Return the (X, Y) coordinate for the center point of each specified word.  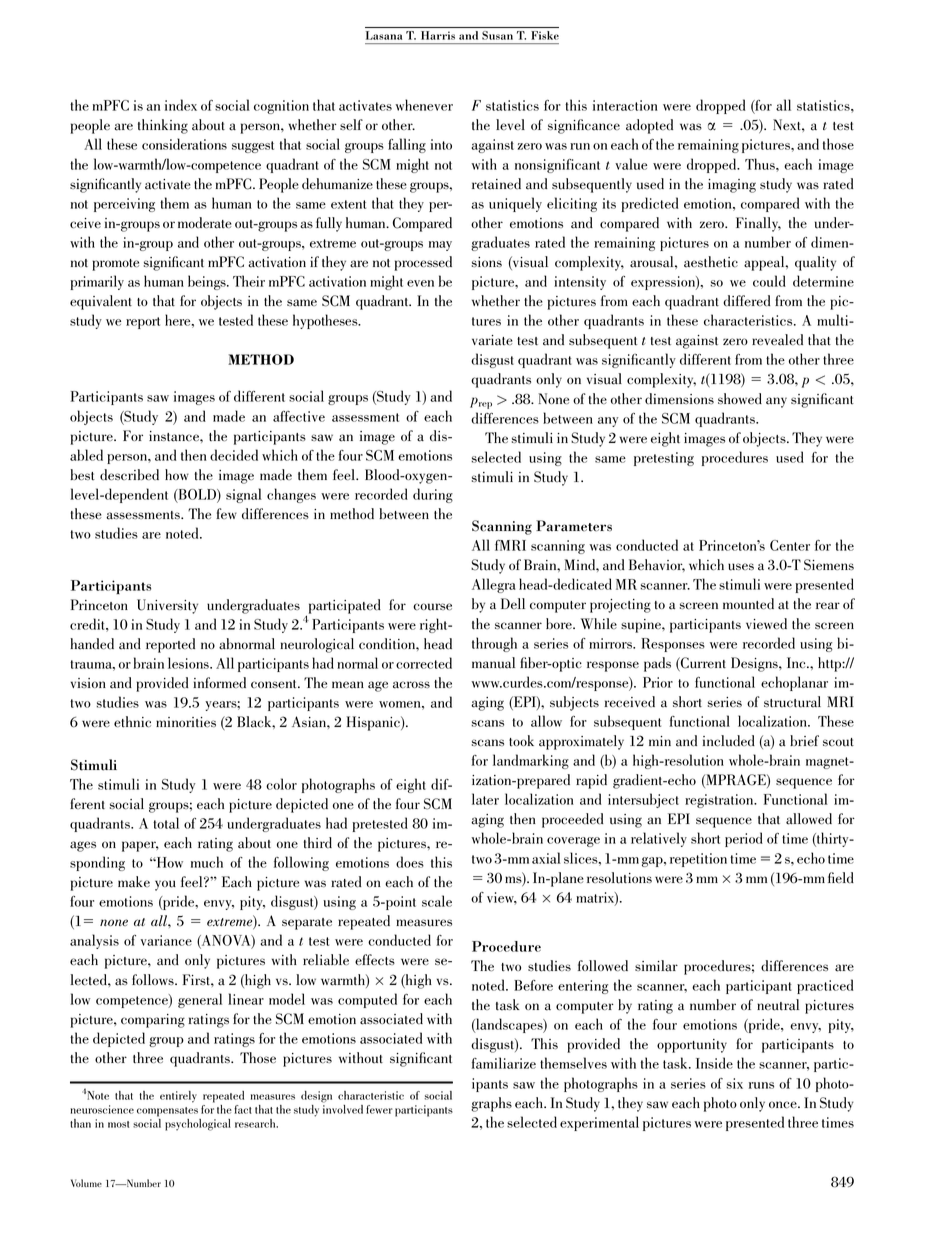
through (494, 644)
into (441, 144)
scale (437, 901)
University (167, 606)
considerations (184, 144)
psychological (198, 1125)
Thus (761, 164)
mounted (748, 604)
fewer (379, 1109)
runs (761, 1085)
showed (740, 399)
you (165, 885)
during (433, 495)
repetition (698, 860)
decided (234, 455)
